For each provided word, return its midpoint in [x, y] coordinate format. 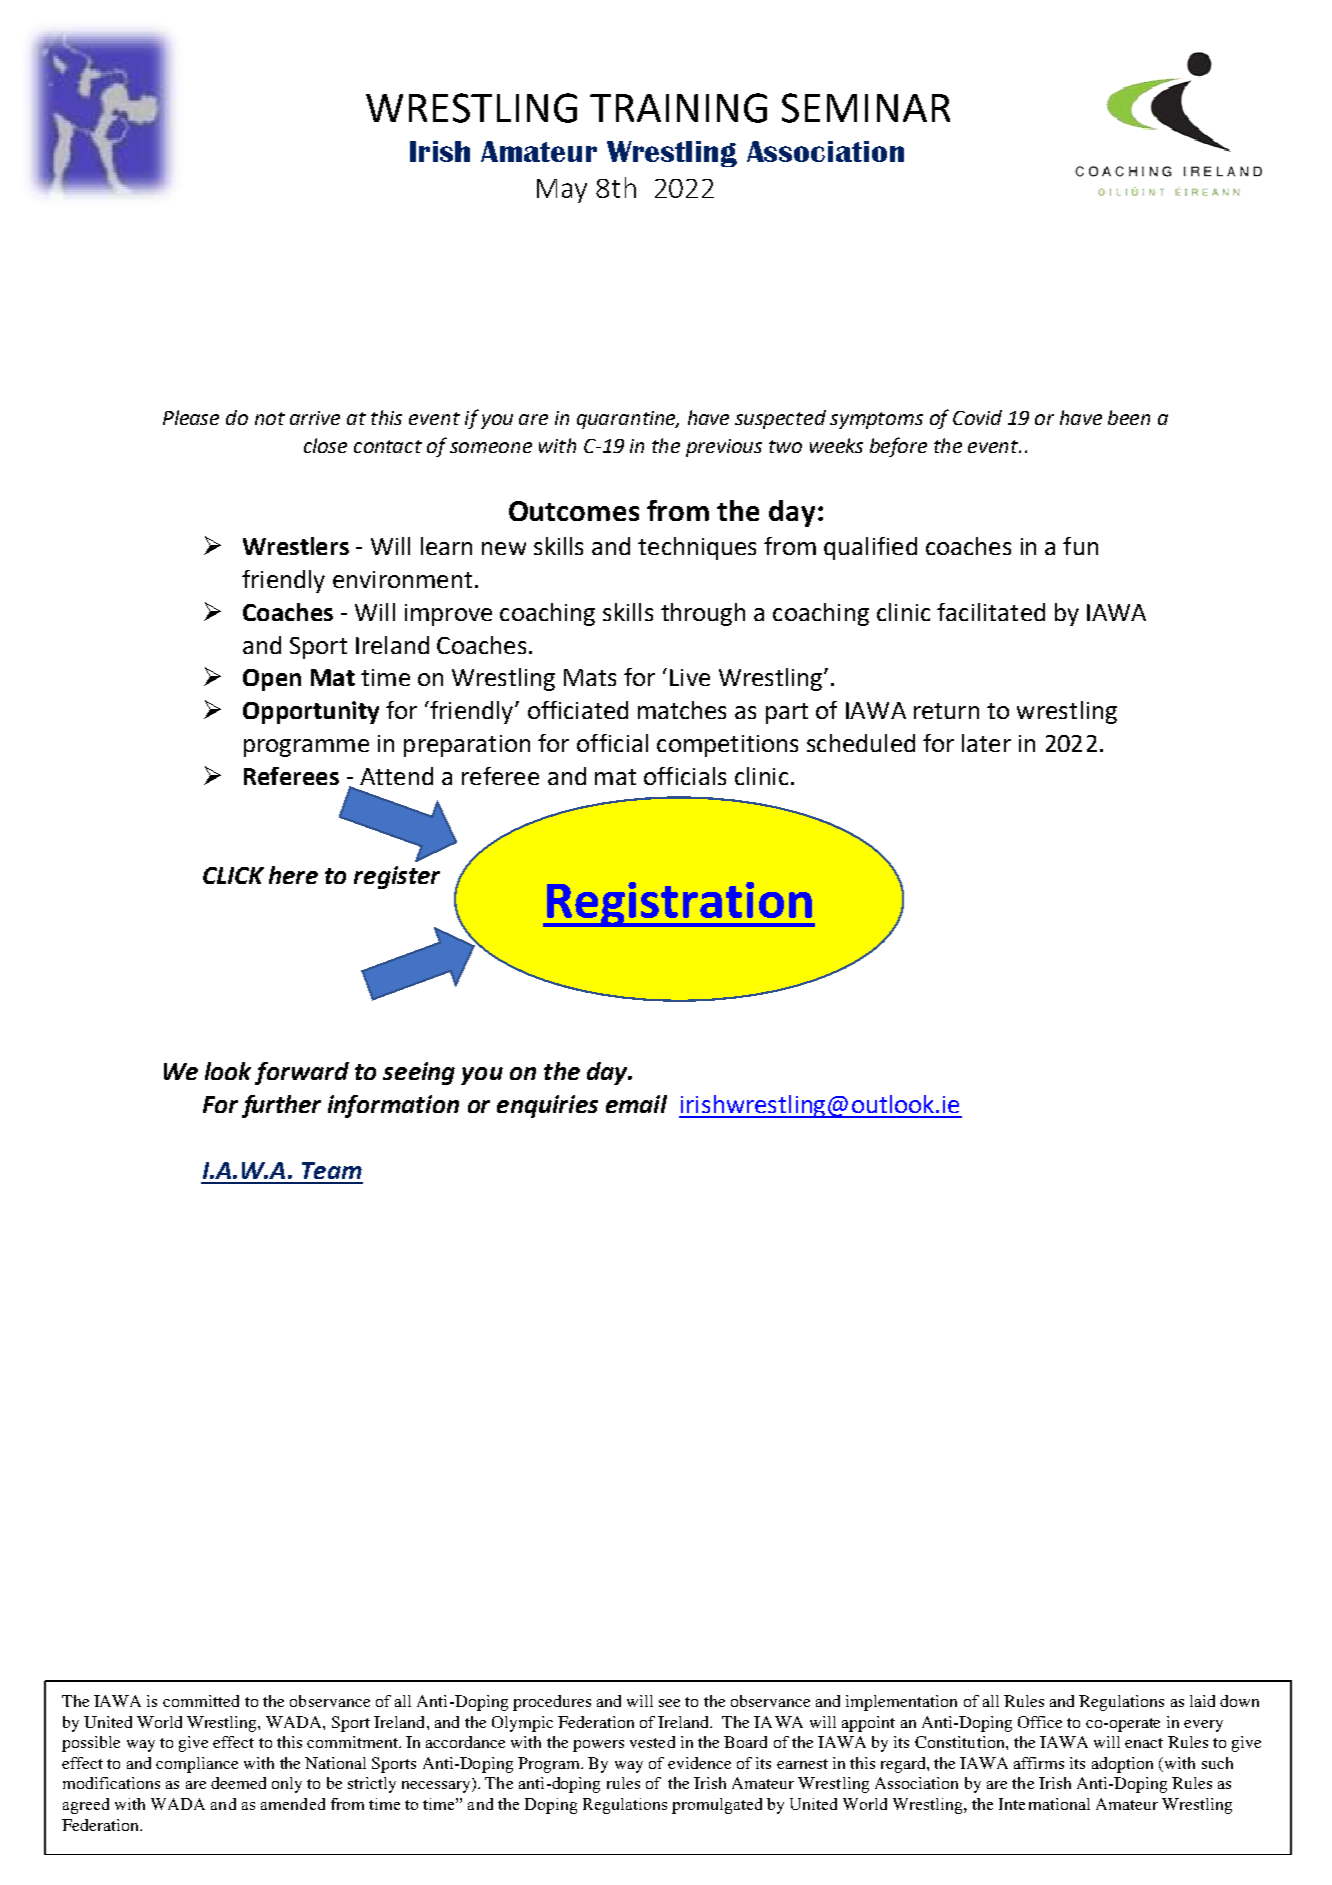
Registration [679, 904]
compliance [197, 1765]
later [986, 743]
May [562, 191]
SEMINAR [866, 108]
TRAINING [678, 108]
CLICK [233, 875]
